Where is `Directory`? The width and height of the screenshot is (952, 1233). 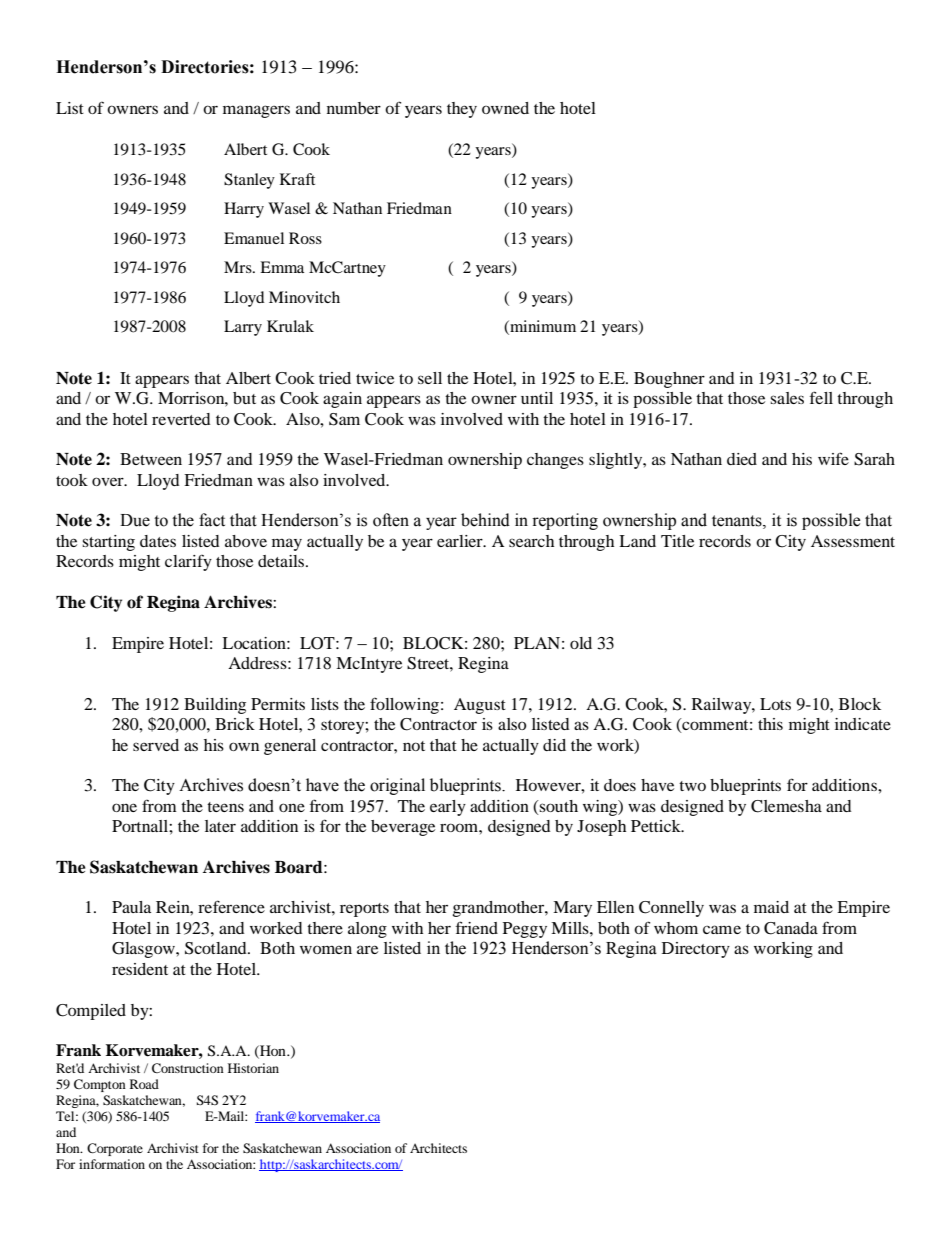
Directory is located at coordinates (696, 950).
